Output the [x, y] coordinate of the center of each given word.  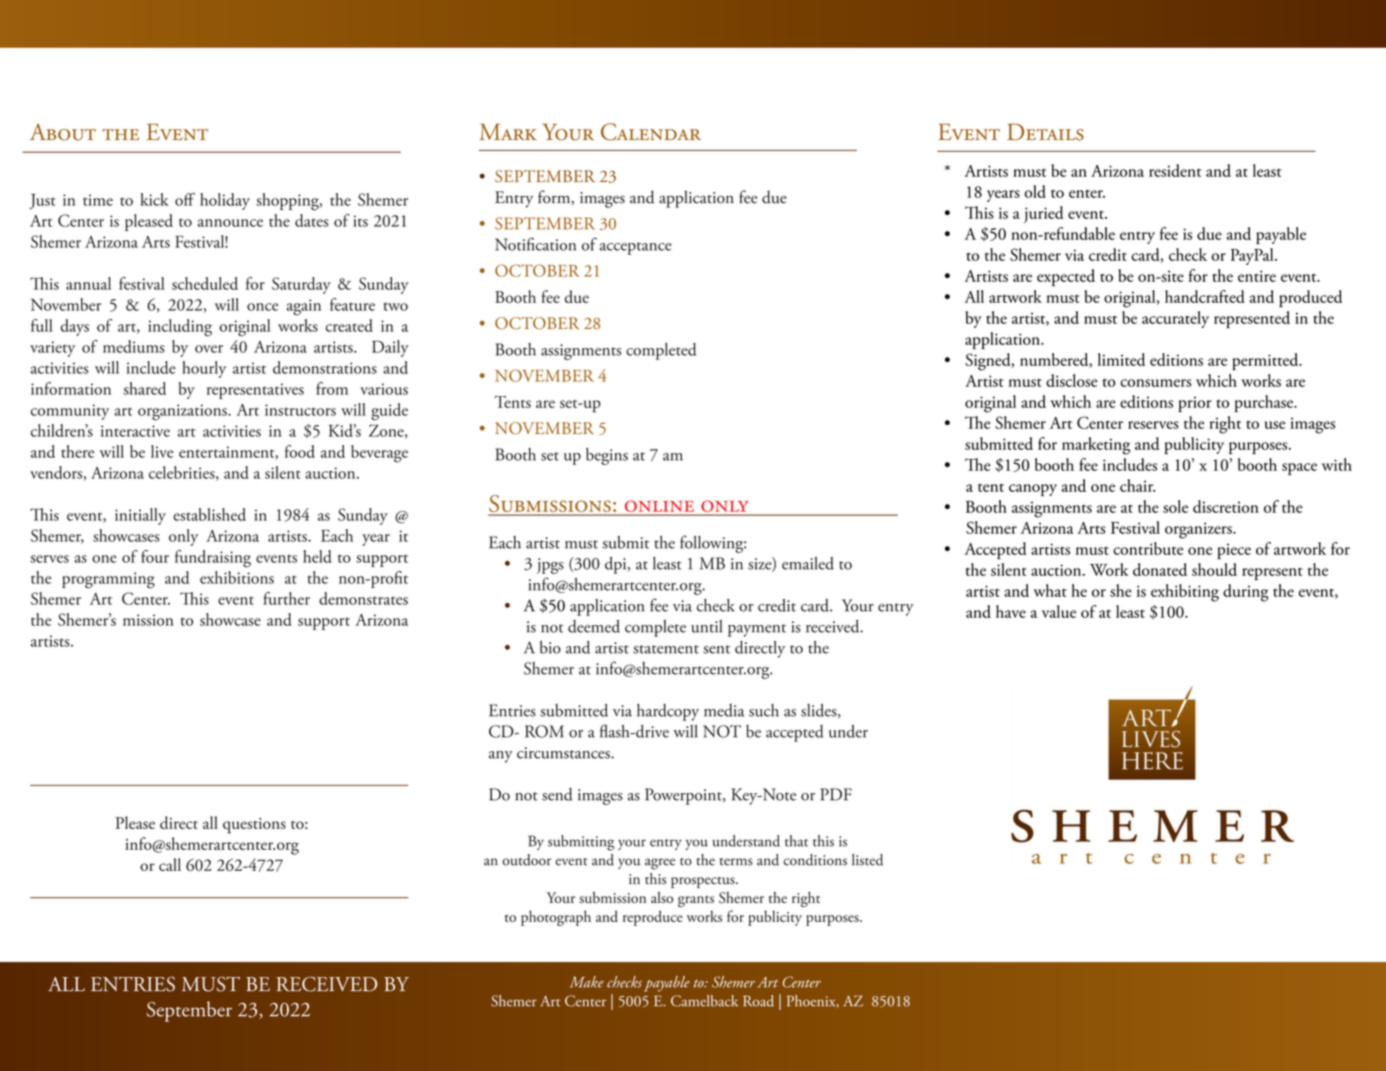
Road [758, 1001]
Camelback [704, 1001]
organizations [183, 412]
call [170, 864]
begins [607, 456]
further [286, 598]
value [1059, 611]
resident [1175, 170]
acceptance [636, 248]
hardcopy [668, 712]
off [185, 199]
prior [1195, 404]
